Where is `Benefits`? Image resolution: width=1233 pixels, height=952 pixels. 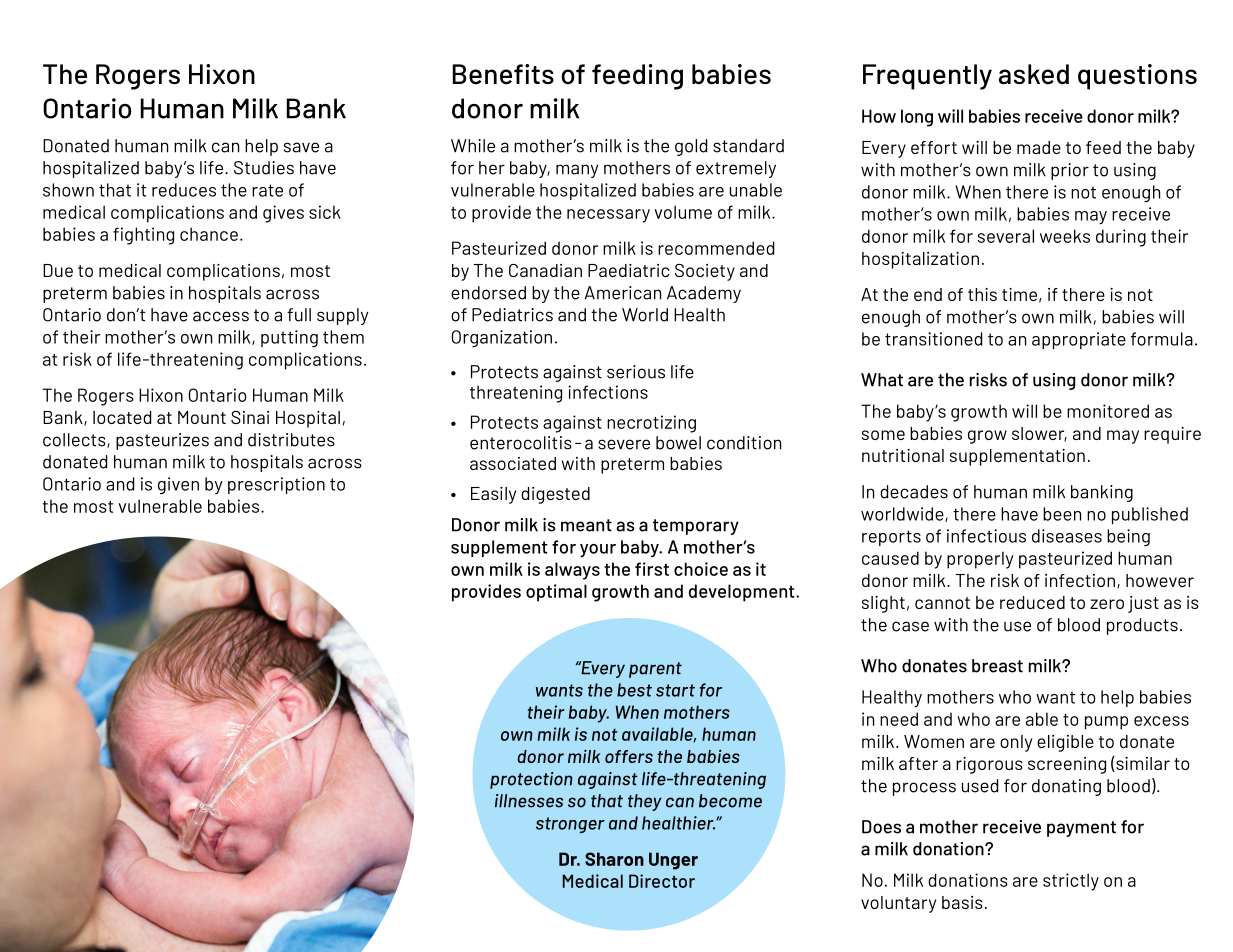
Benefits is located at coordinates (503, 74).
